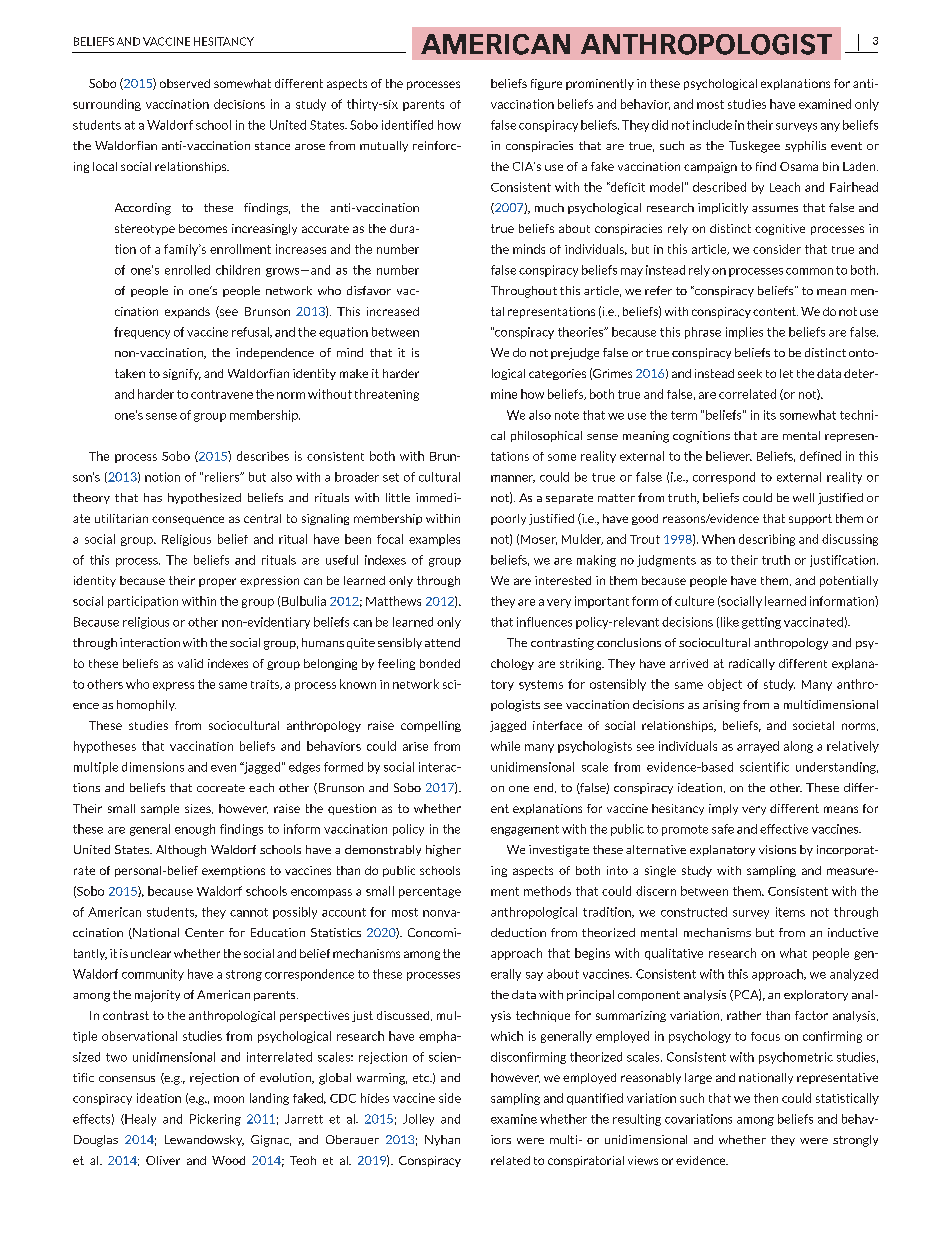 The height and width of the image is (1251, 952). What do you see at coordinates (443, 851) in the image?
I see `higher` at bounding box center [443, 851].
